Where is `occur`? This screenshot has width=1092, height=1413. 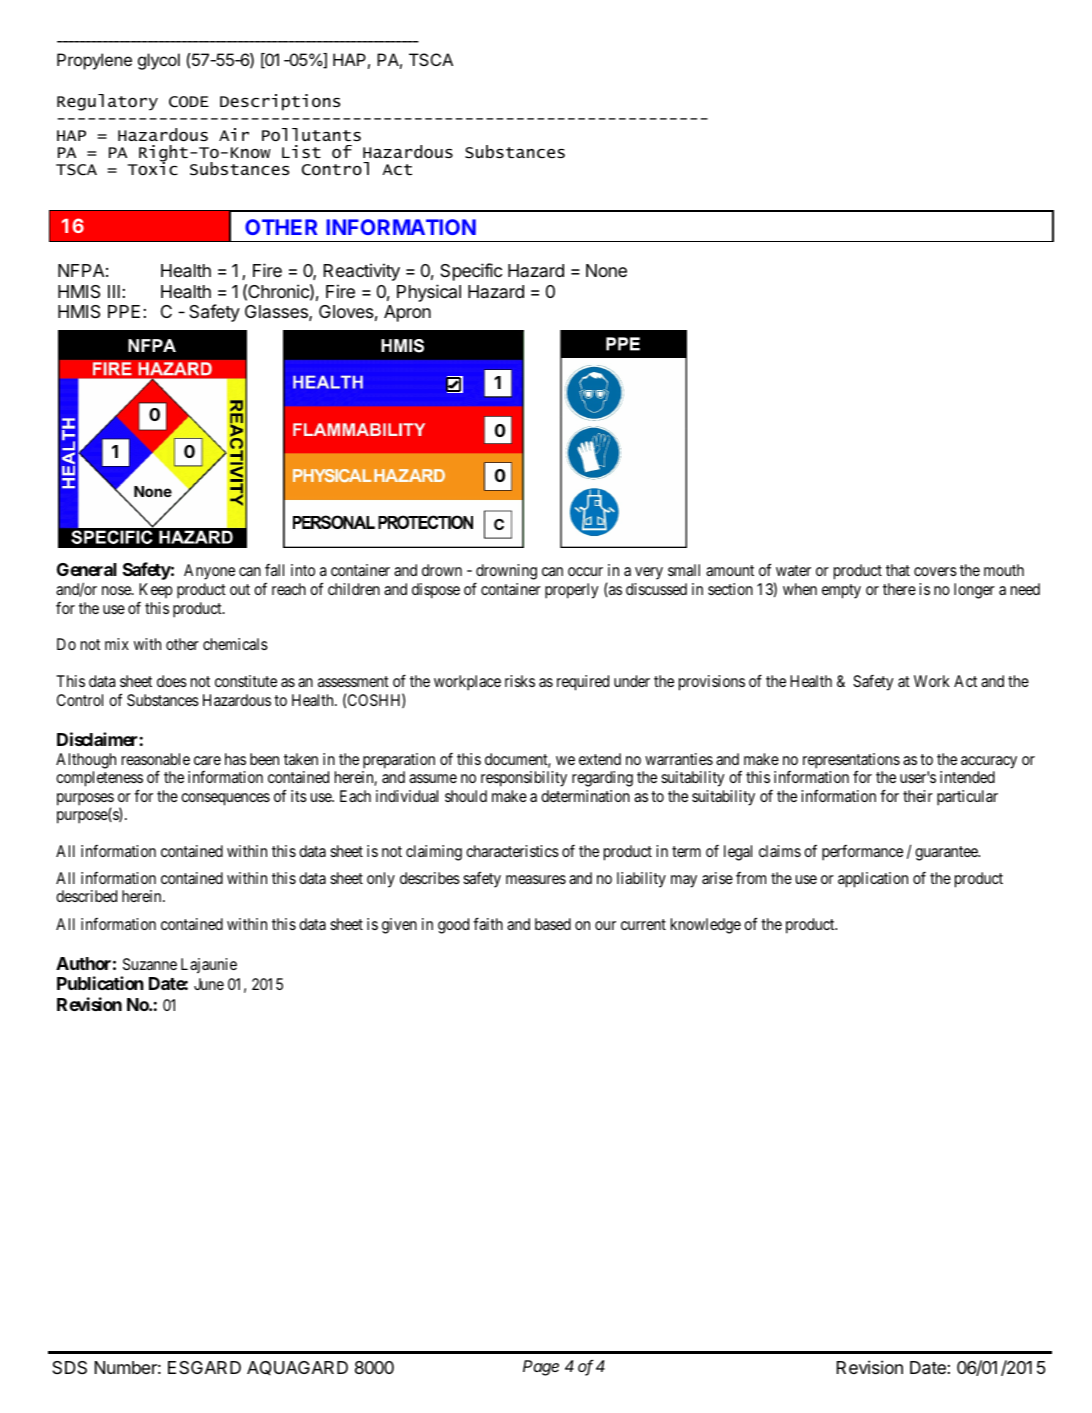
occur is located at coordinates (585, 571).
